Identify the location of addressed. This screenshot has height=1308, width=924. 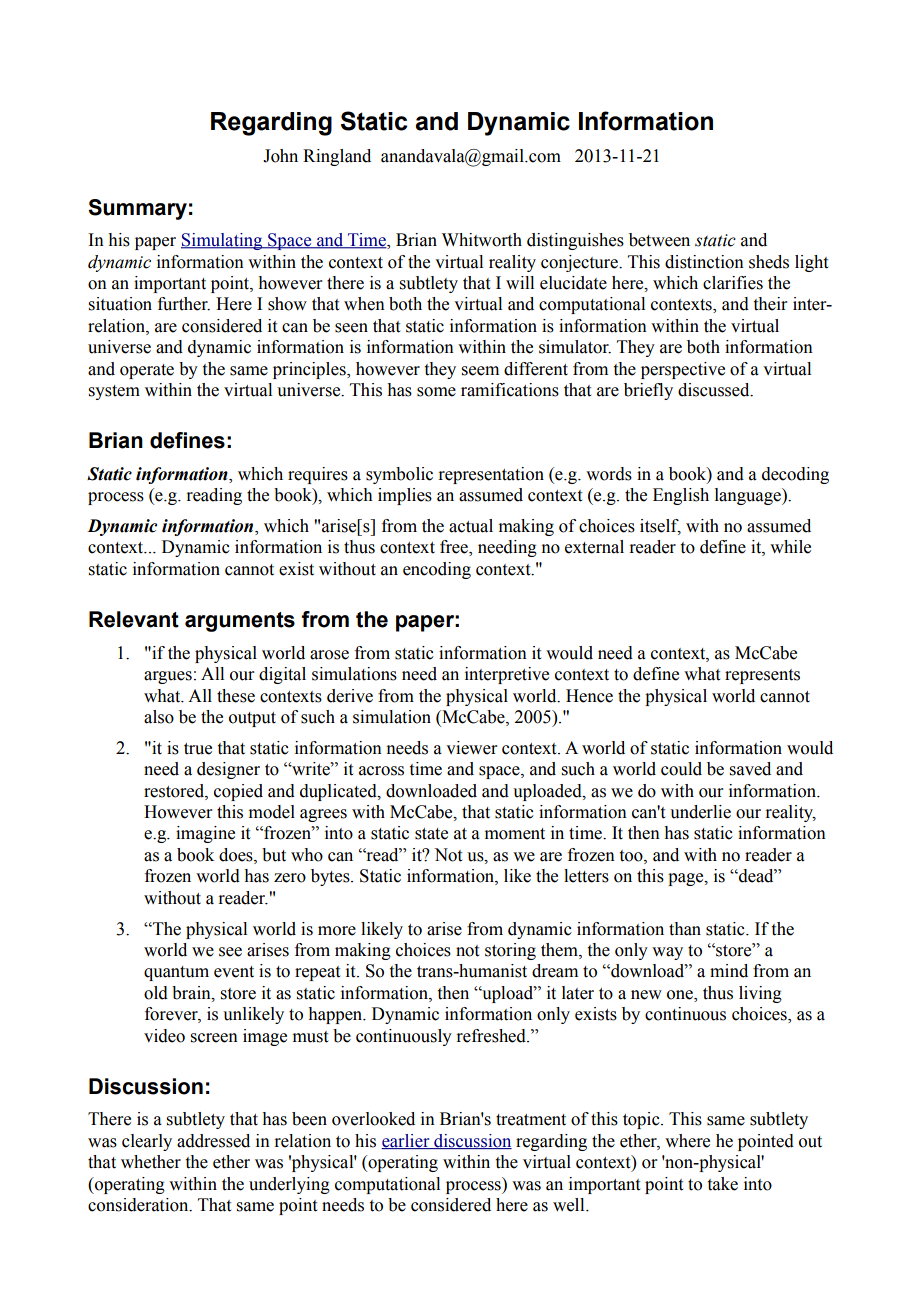
(213, 1141).
